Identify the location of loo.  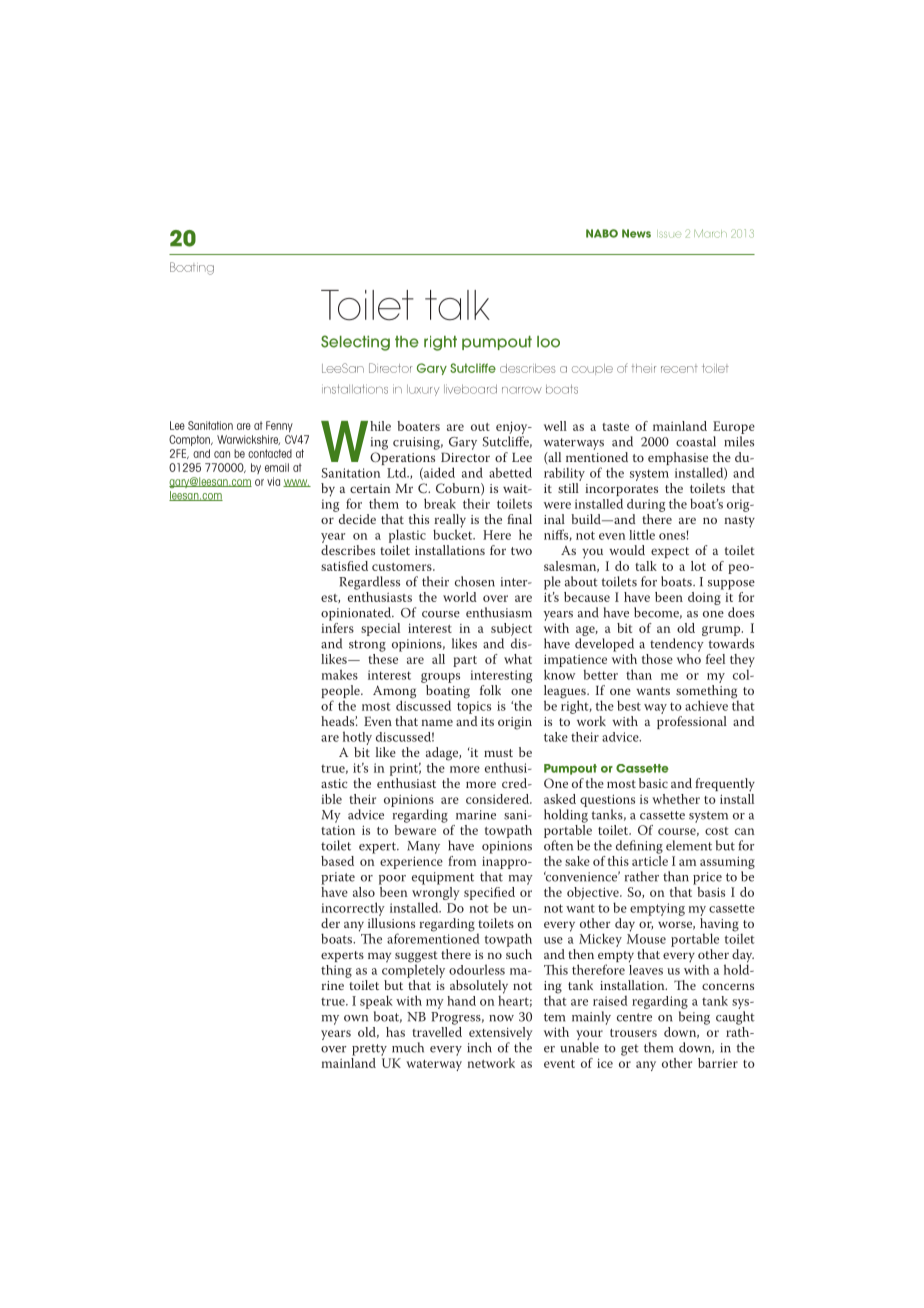
(548, 342).
